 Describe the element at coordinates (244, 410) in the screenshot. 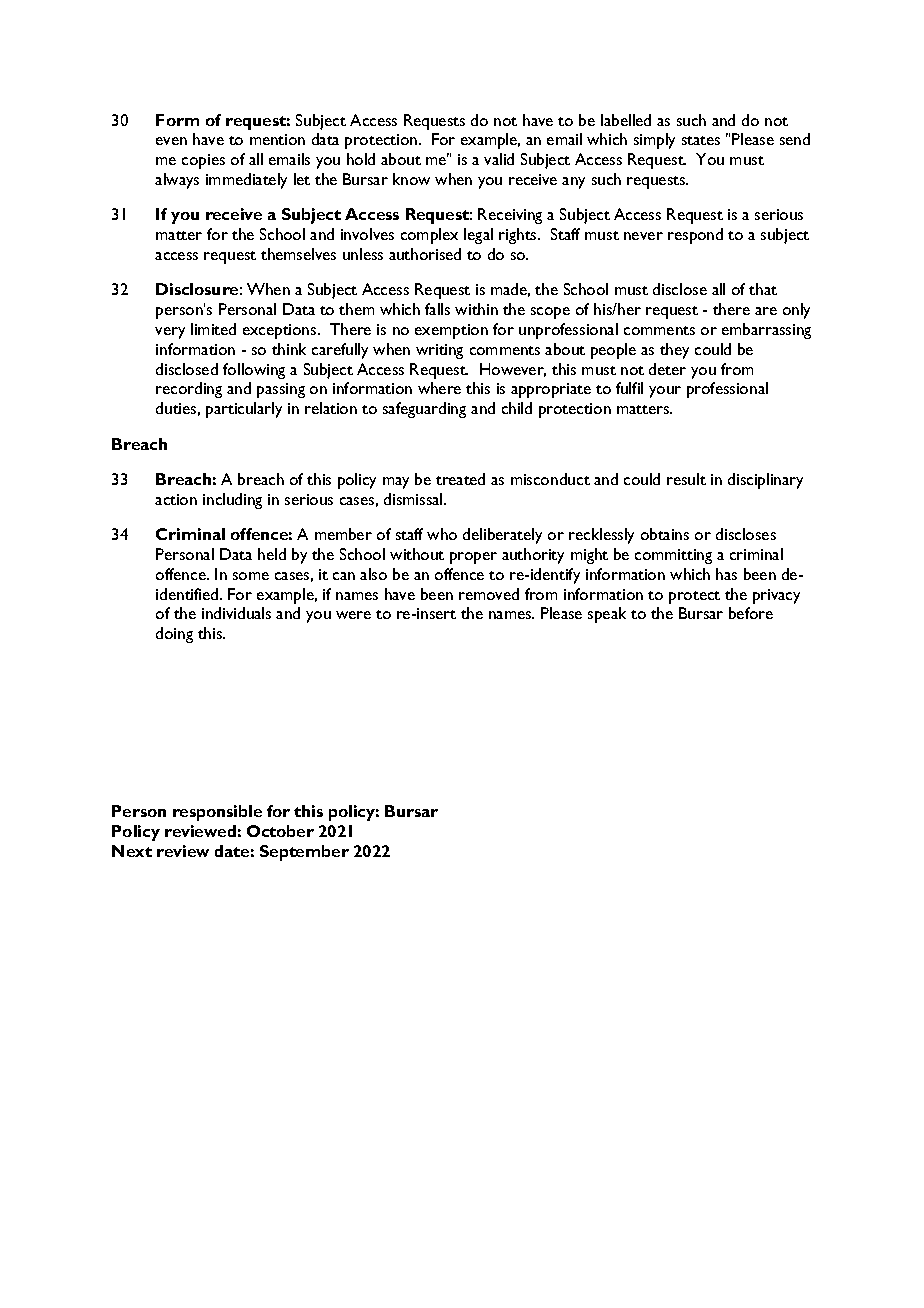

I see `particularly` at that location.
